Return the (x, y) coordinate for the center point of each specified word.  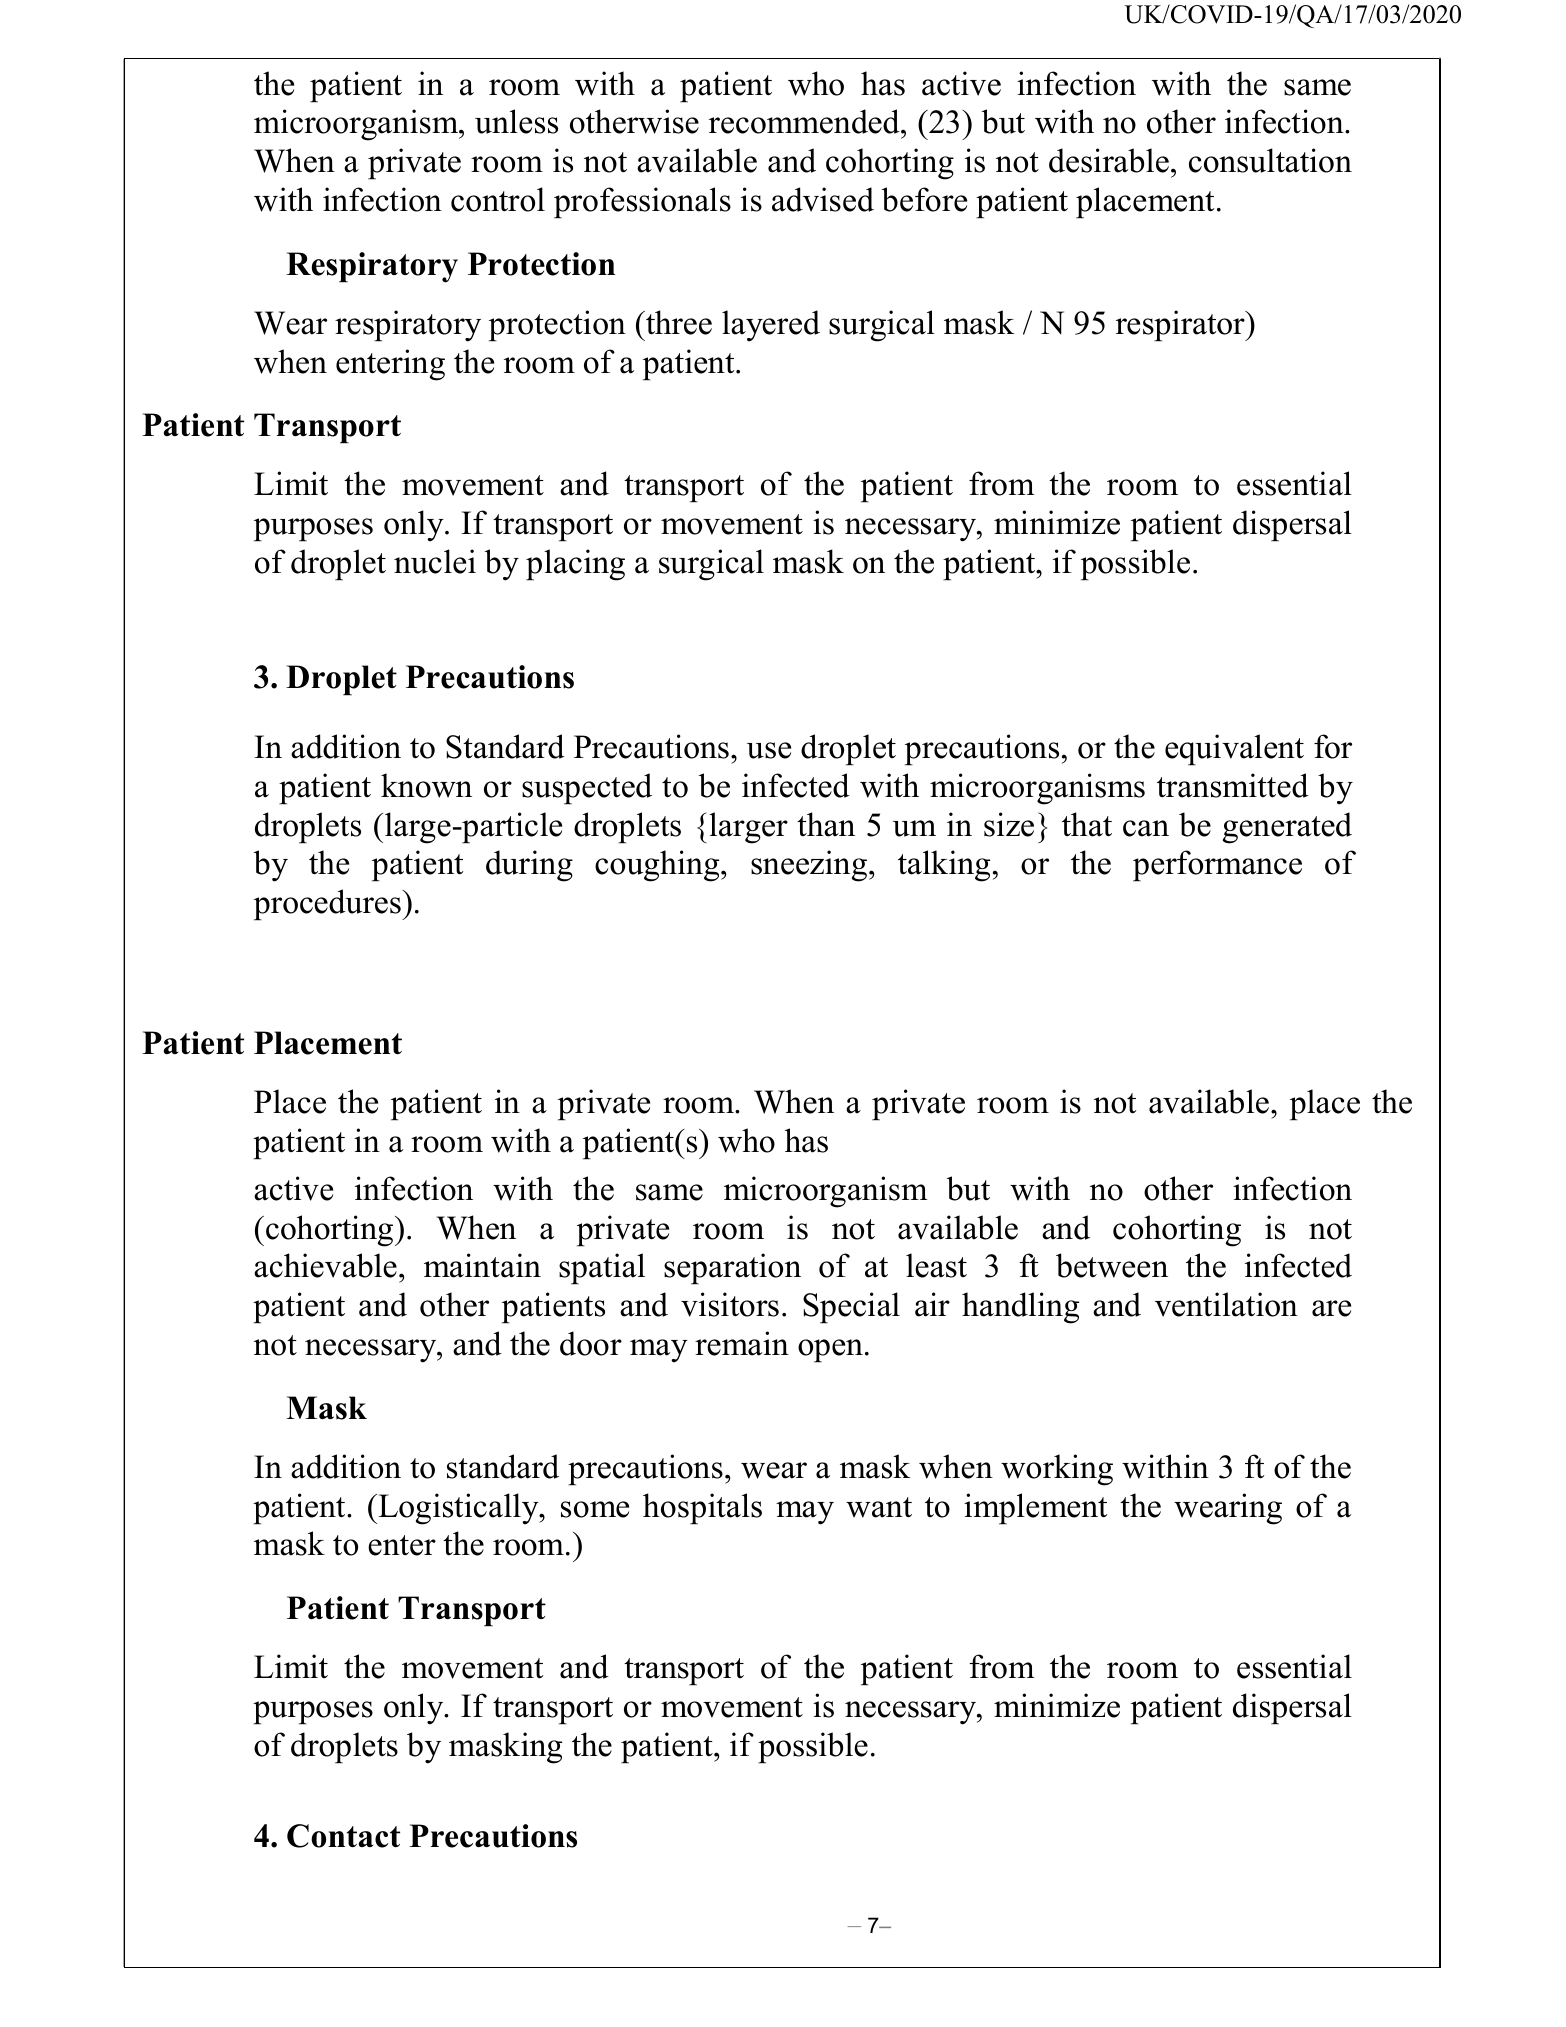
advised (823, 199)
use (769, 750)
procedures (328, 905)
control (498, 199)
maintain (482, 1265)
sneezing (809, 866)
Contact (343, 1836)
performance (1217, 866)
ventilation (1226, 1304)
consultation (1270, 160)
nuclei (435, 561)
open (830, 1351)
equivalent (1234, 750)
